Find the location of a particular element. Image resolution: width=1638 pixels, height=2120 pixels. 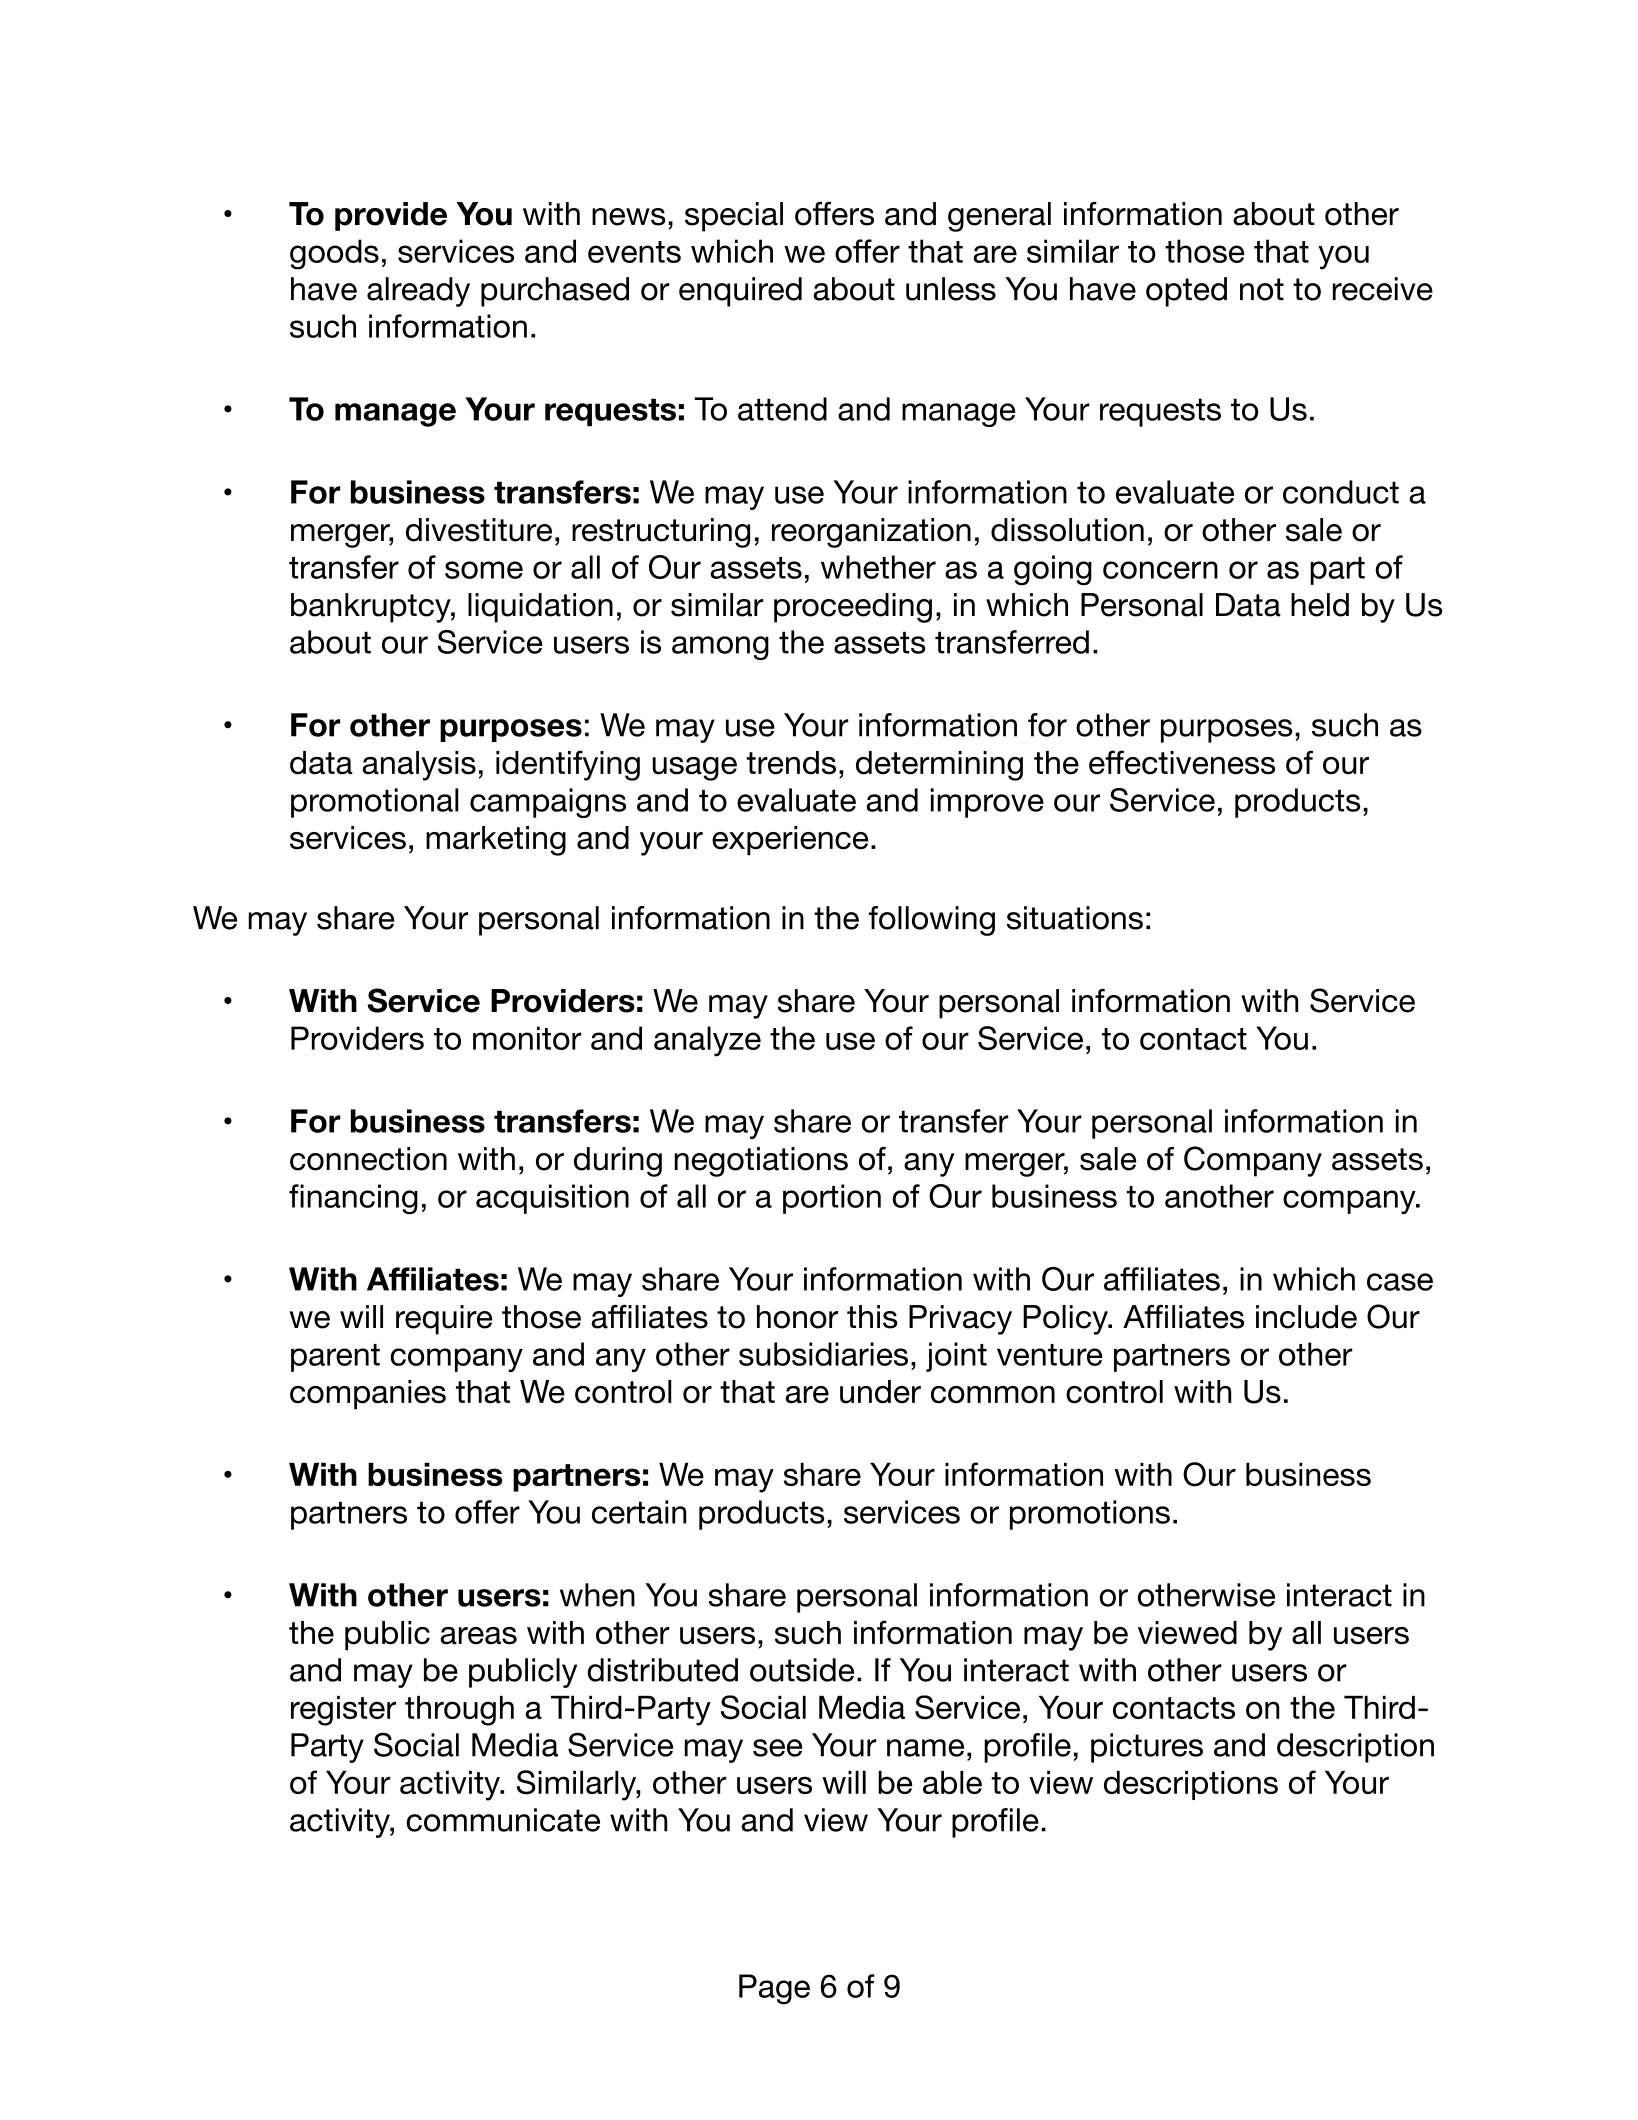

opted is located at coordinates (1186, 292).
